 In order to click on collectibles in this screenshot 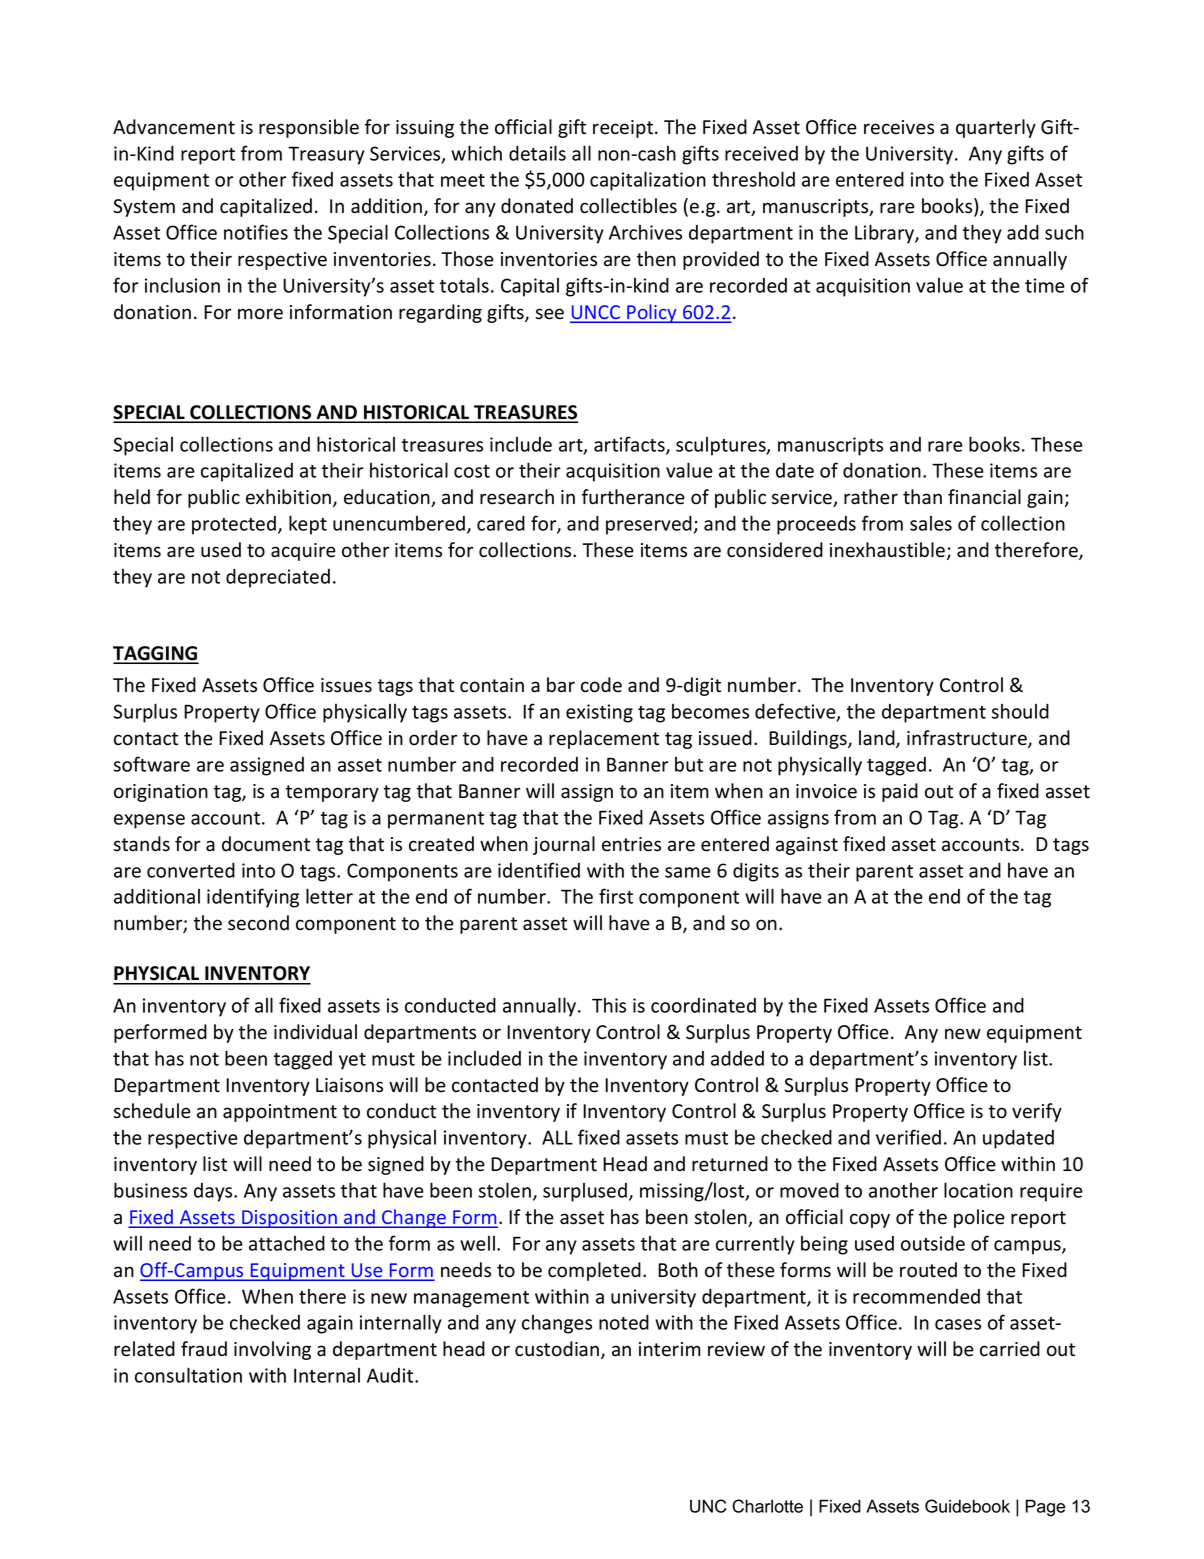, I will do `click(628, 206)`.
